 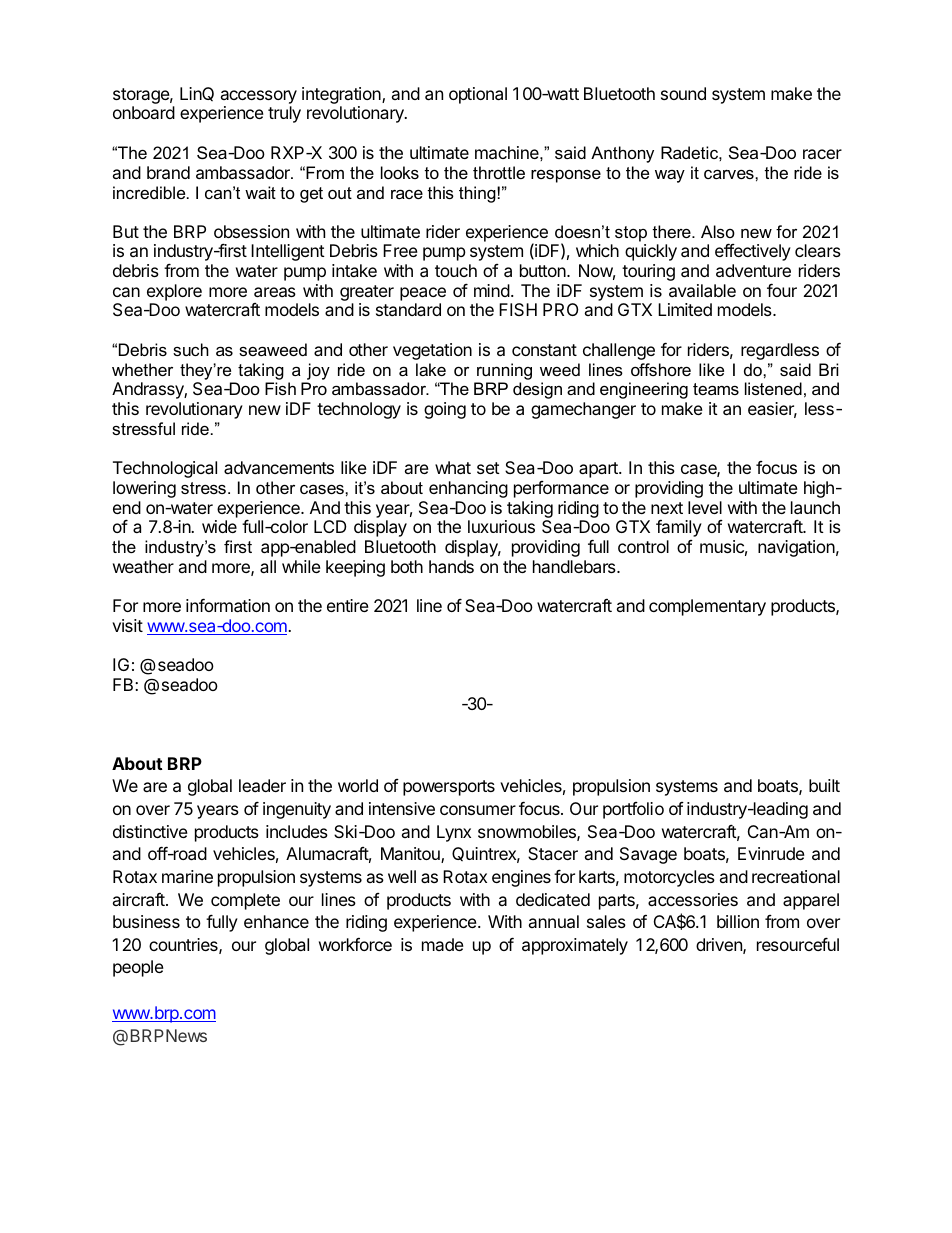 I want to click on business, so click(x=146, y=921).
